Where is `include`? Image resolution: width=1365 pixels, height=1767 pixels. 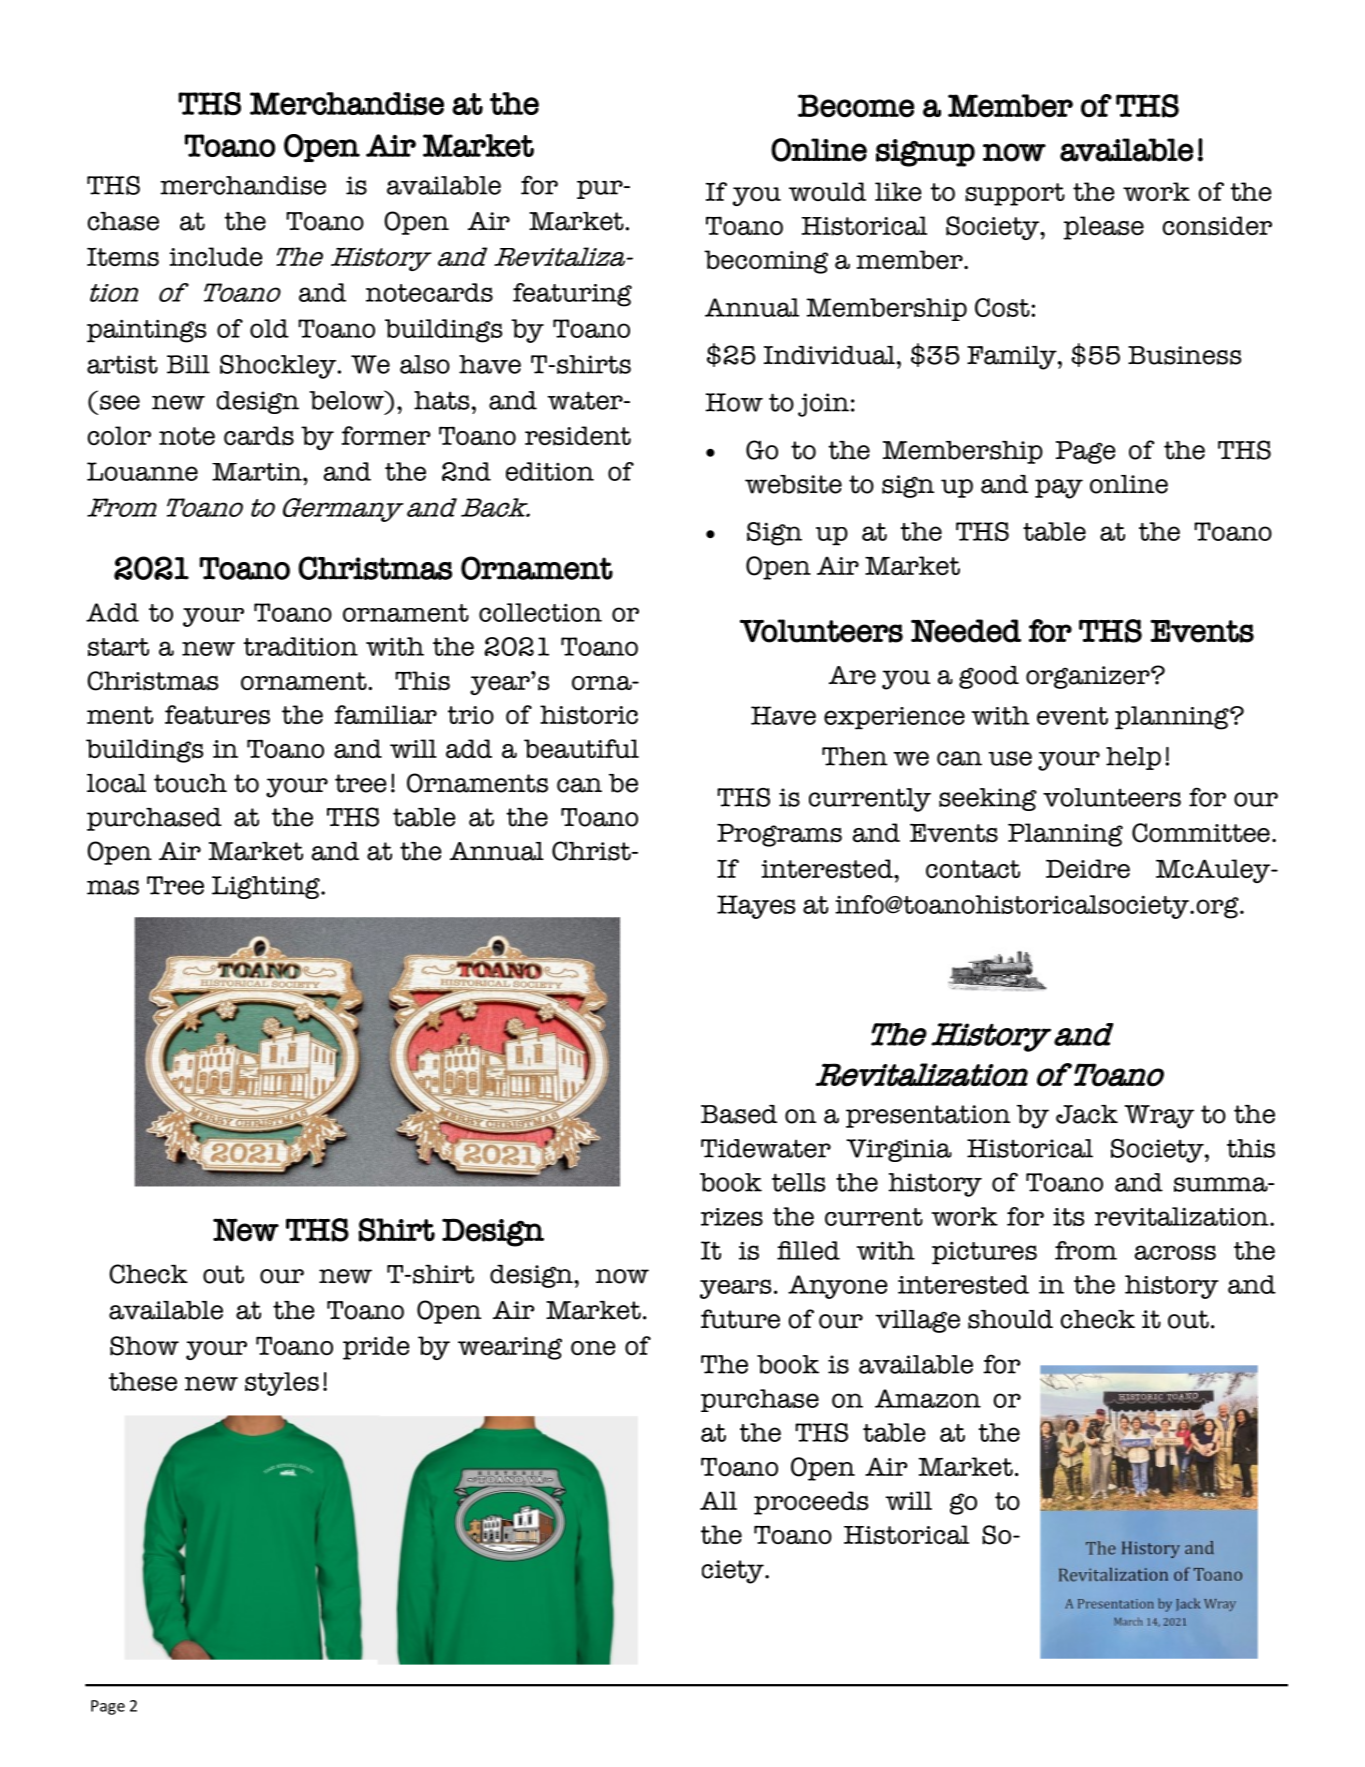
include is located at coordinates (215, 256).
